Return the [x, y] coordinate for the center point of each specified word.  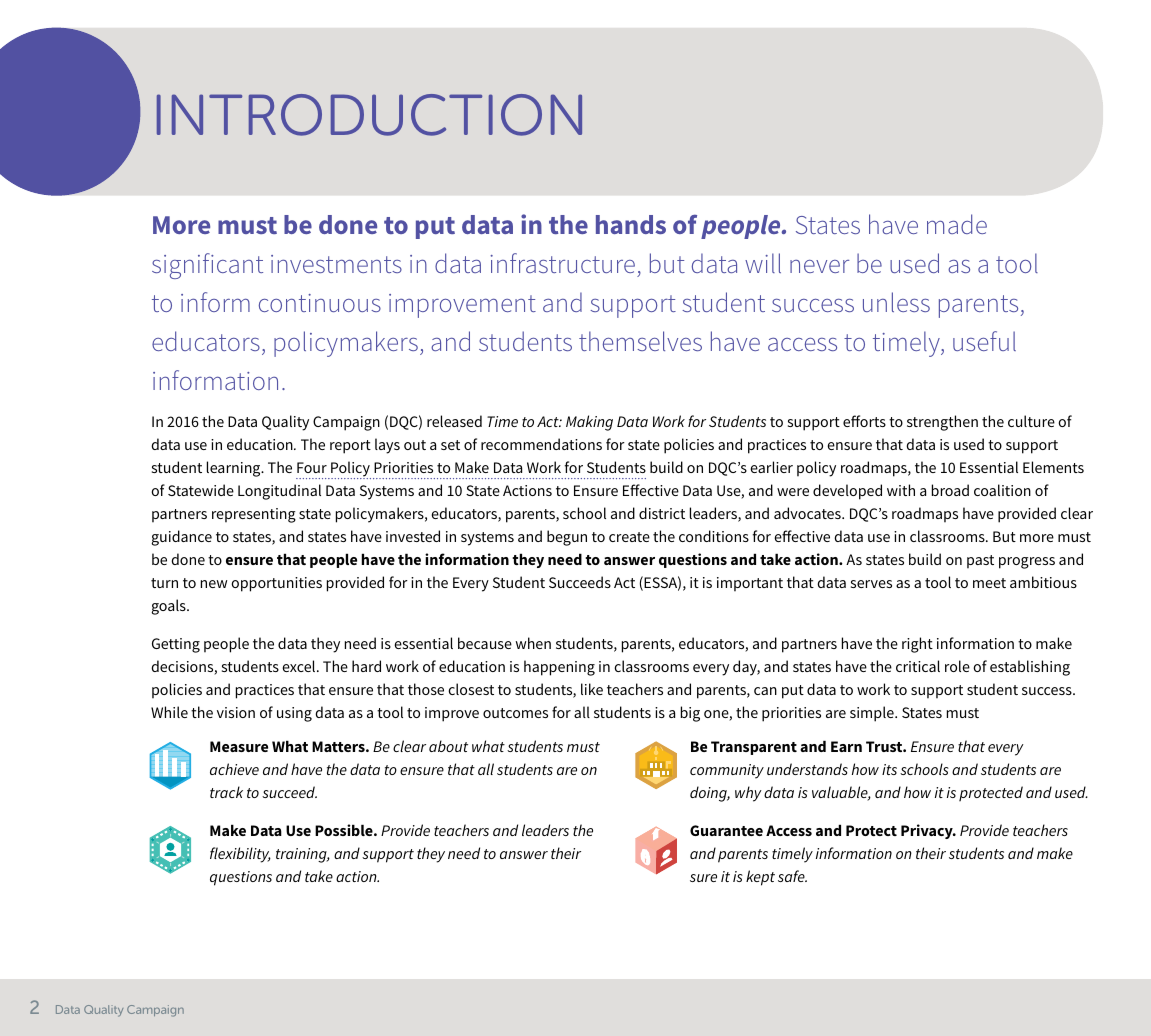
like [592, 689]
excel [300, 666]
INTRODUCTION [369, 115]
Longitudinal [279, 492]
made [957, 224]
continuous [320, 303]
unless [896, 302]
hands [631, 224]
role [957, 666]
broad [950, 490]
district [662, 513]
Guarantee [726, 830]
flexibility [240, 855]
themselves [640, 341]
